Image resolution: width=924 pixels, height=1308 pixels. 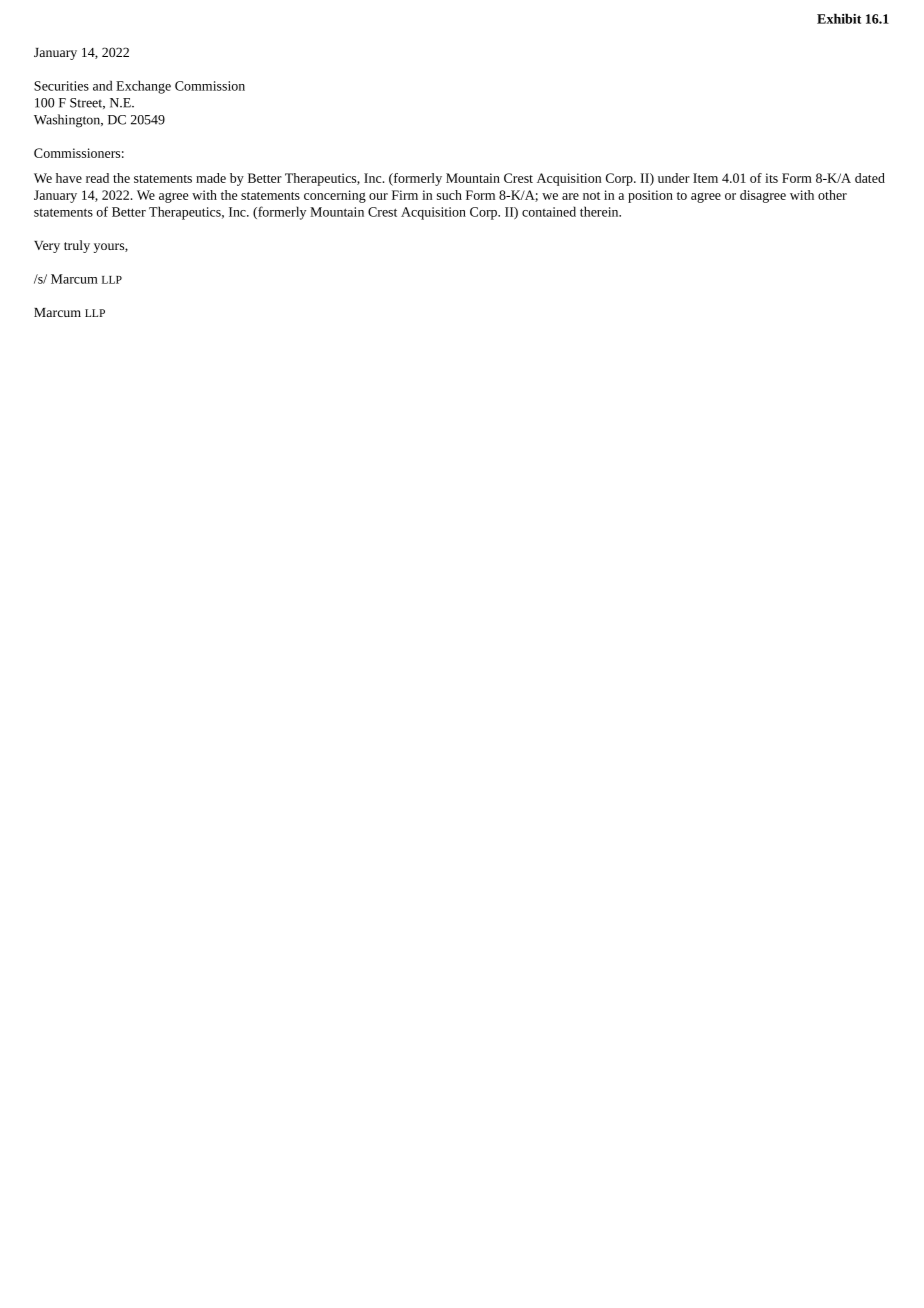 What do you see at coordinates (771, 178) in the document?
I see `its` at bounding box center [771, 178].
